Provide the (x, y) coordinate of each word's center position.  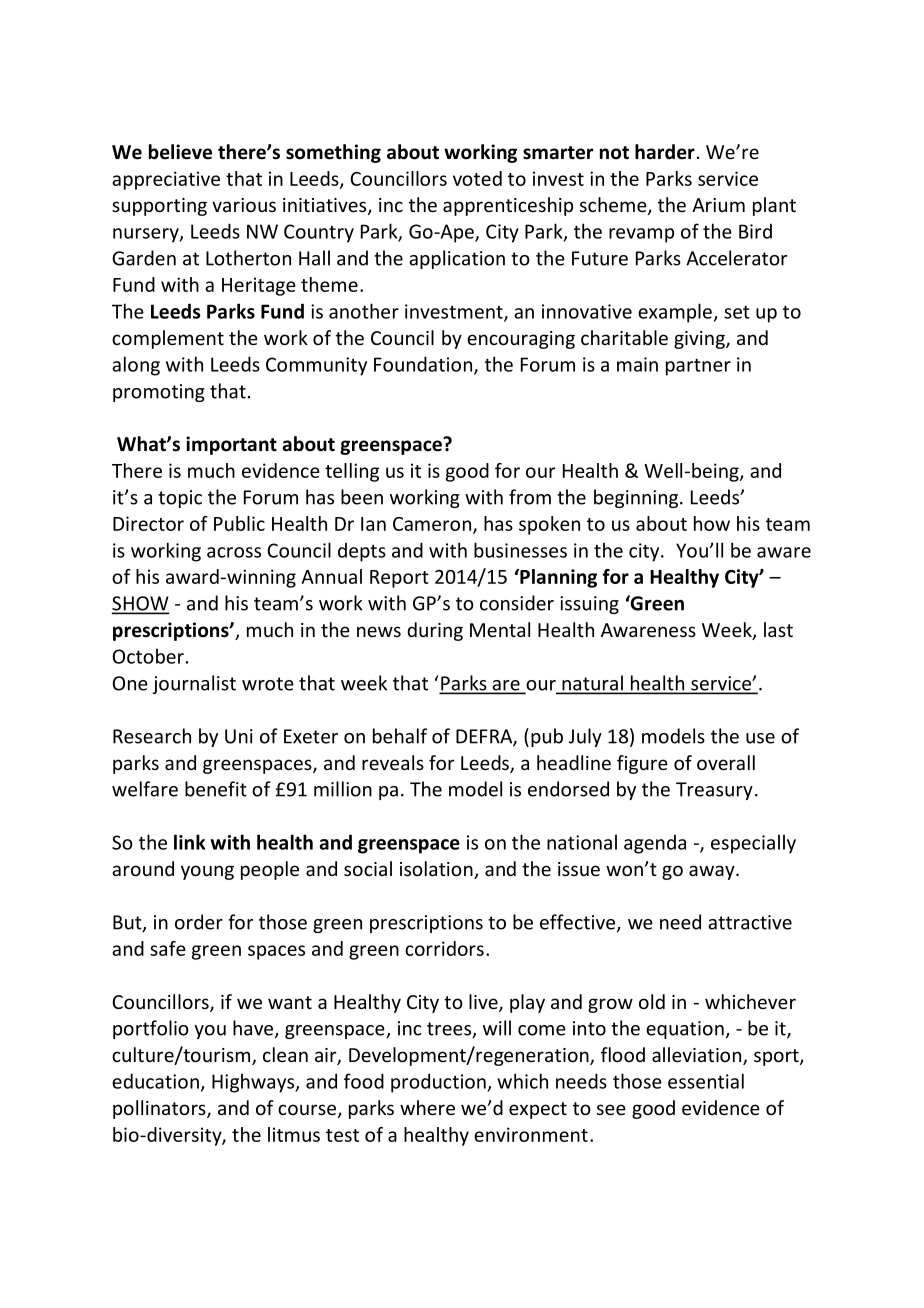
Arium (718, 205)
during (435, 631)
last (778, 629)
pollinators (160, 1109)
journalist (194, 684)
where (427, 1107)
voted (477, 178)
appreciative (166, 180)
